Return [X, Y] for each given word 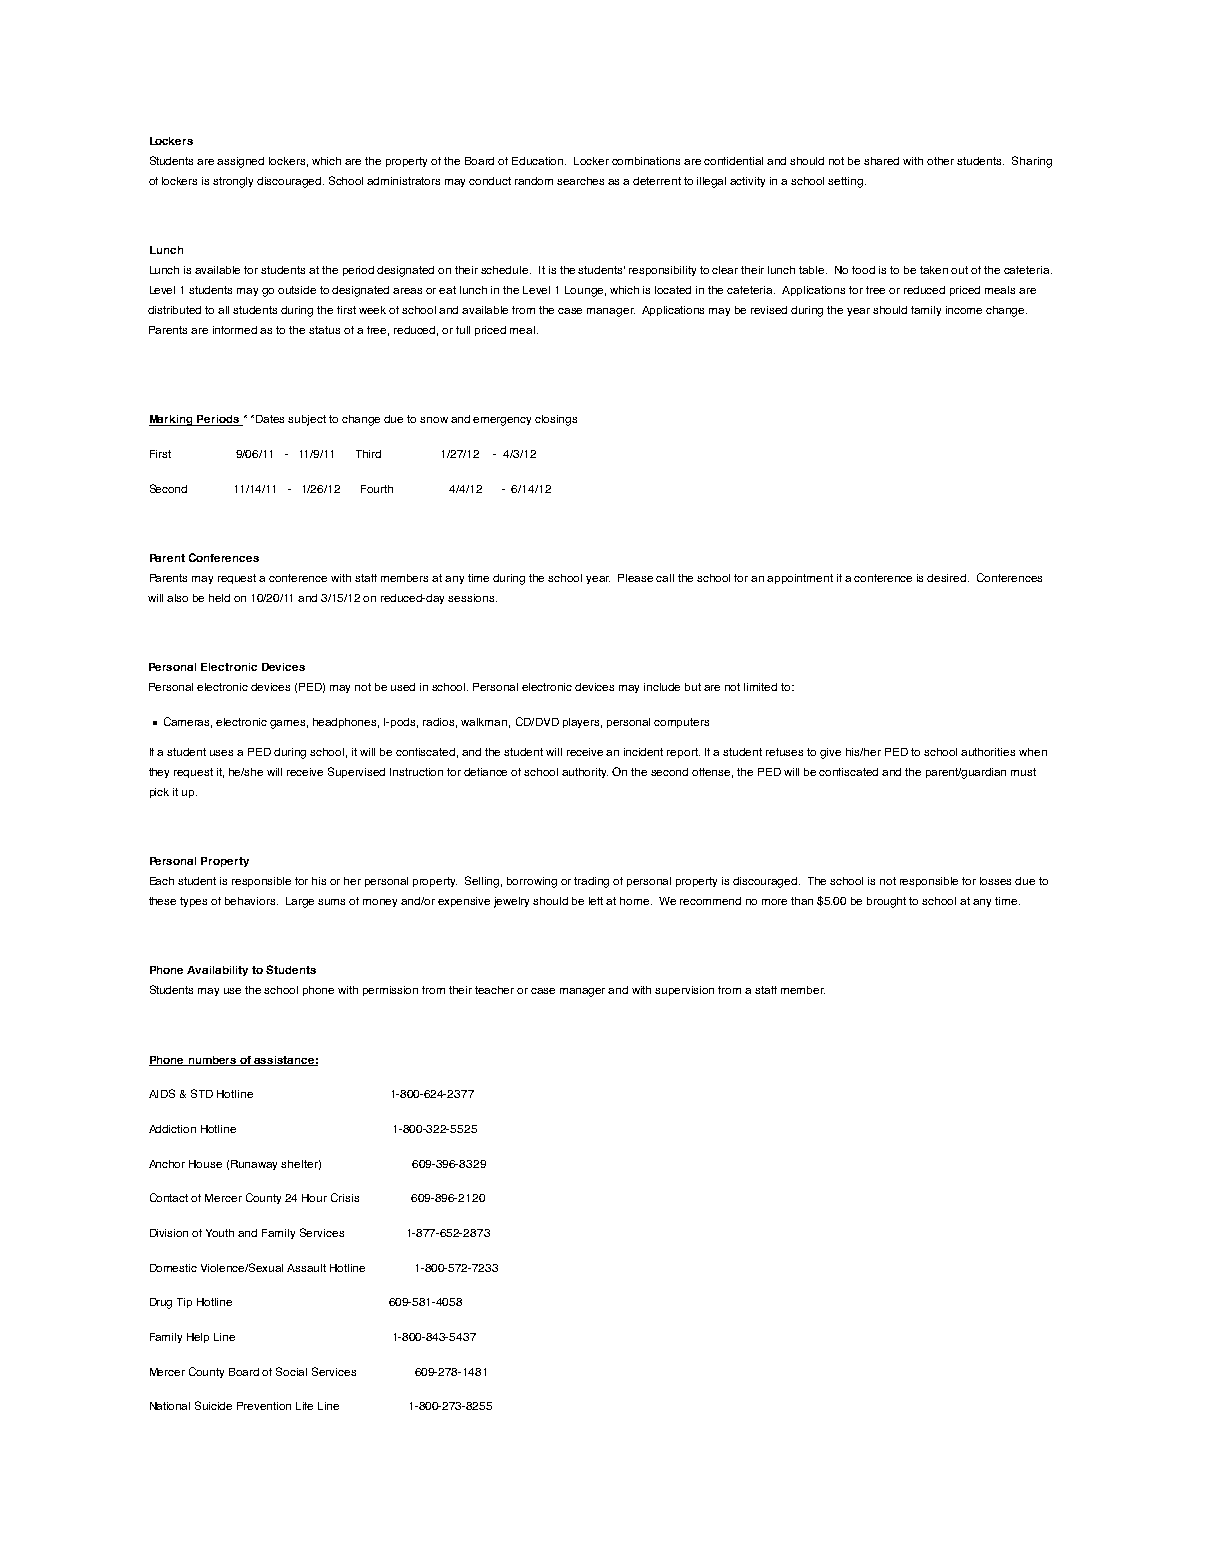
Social [291, 1371]
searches [580, 181]
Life [304, 1406]
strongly [233, 182]
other [940, 161]
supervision [684, 991]
